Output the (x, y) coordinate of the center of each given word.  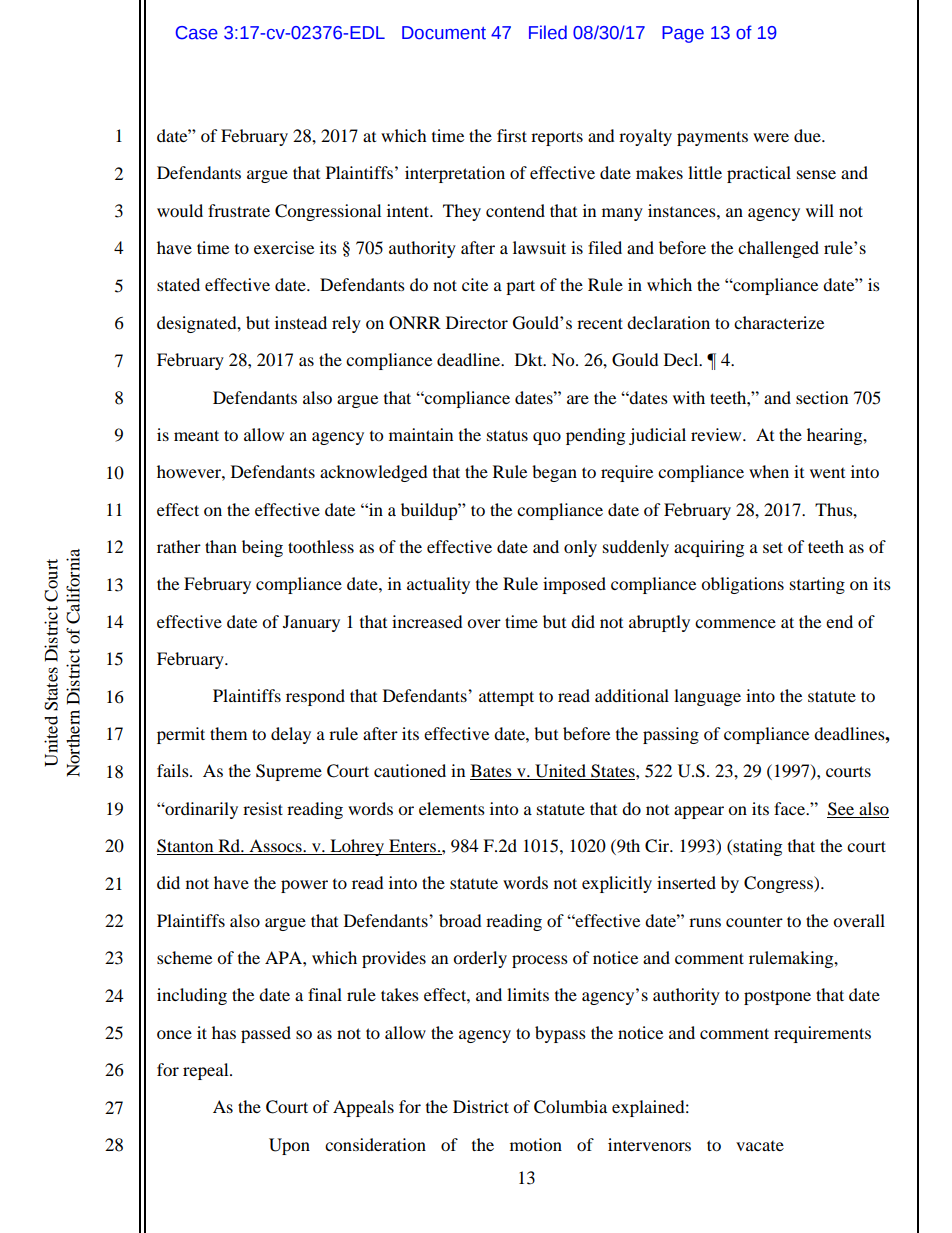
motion (536, 1144)
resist (263, 808)
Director (477, 322)
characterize (779, 322)
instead (301, 322)
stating (756, 847)
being (262, 548)
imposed (574, 585)
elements (452, 808)
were (771, 137)
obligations (742, 585)
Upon (289, 1146)
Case (197, 33)
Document (444, 33)
